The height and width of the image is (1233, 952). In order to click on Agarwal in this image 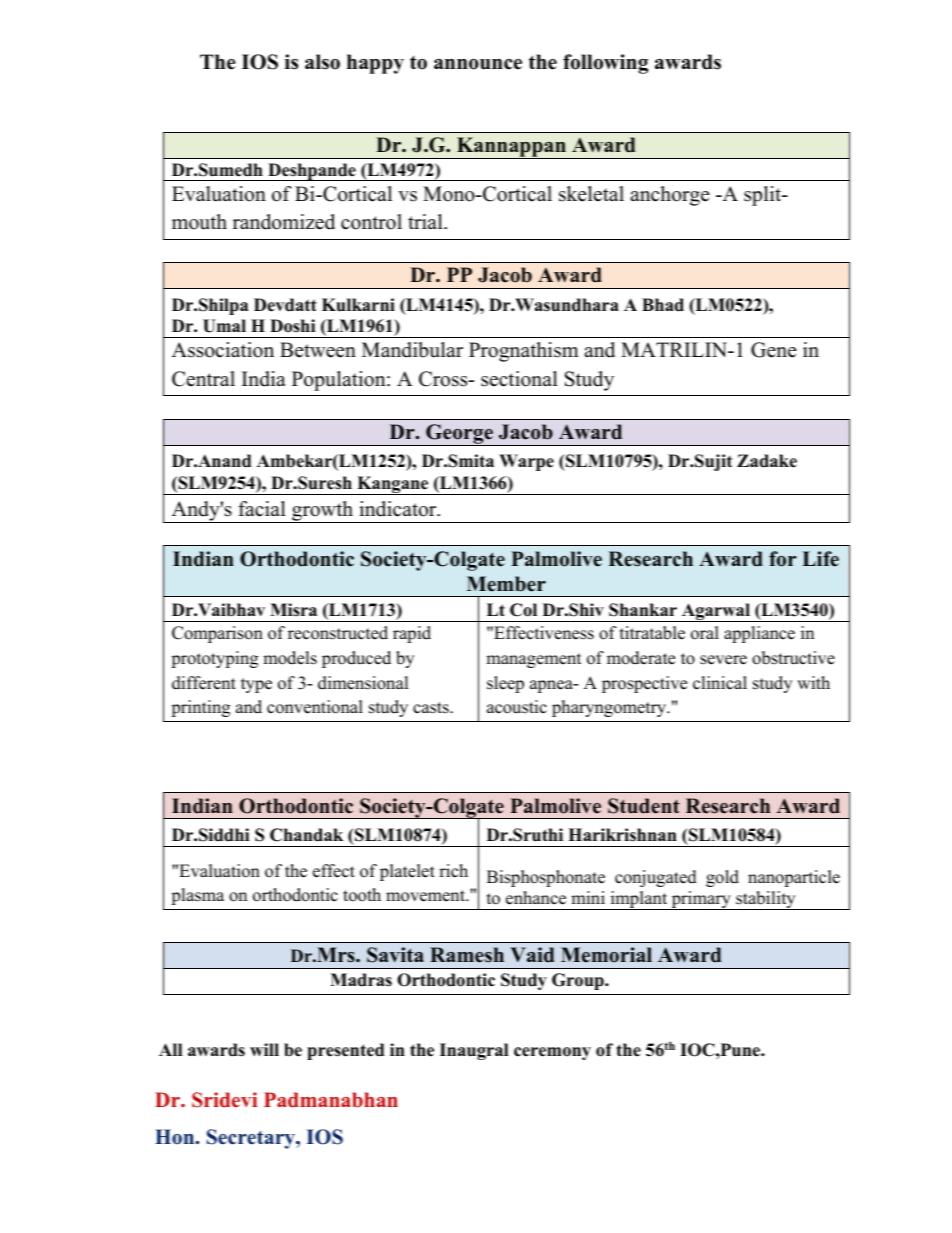, I will do `click(716, 612)`.
